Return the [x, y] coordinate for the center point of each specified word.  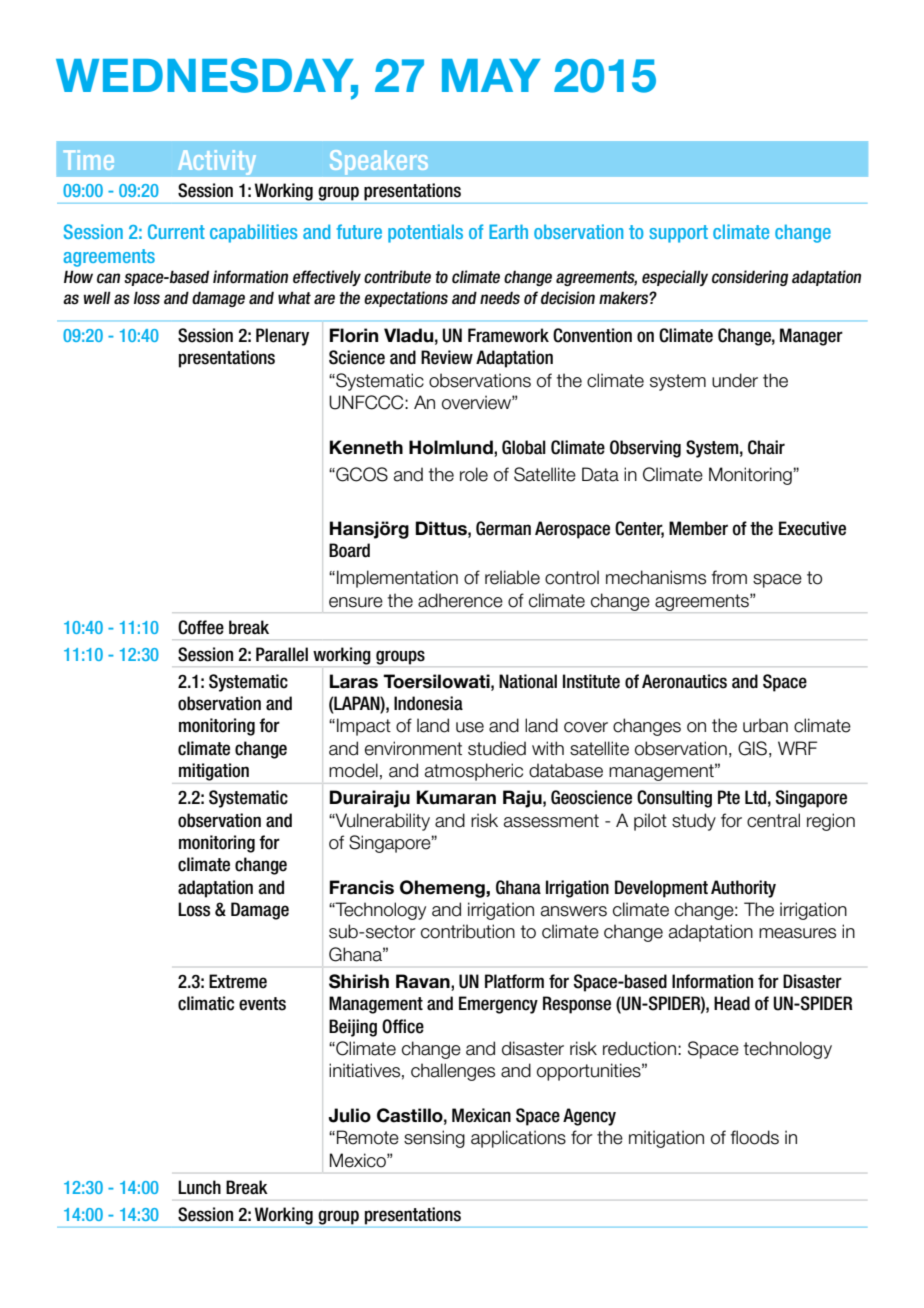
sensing [434, 1139]
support [678, 234]
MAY [491, 75]
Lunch [199, 1187]
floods [754, 1137]
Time [89, 160]
